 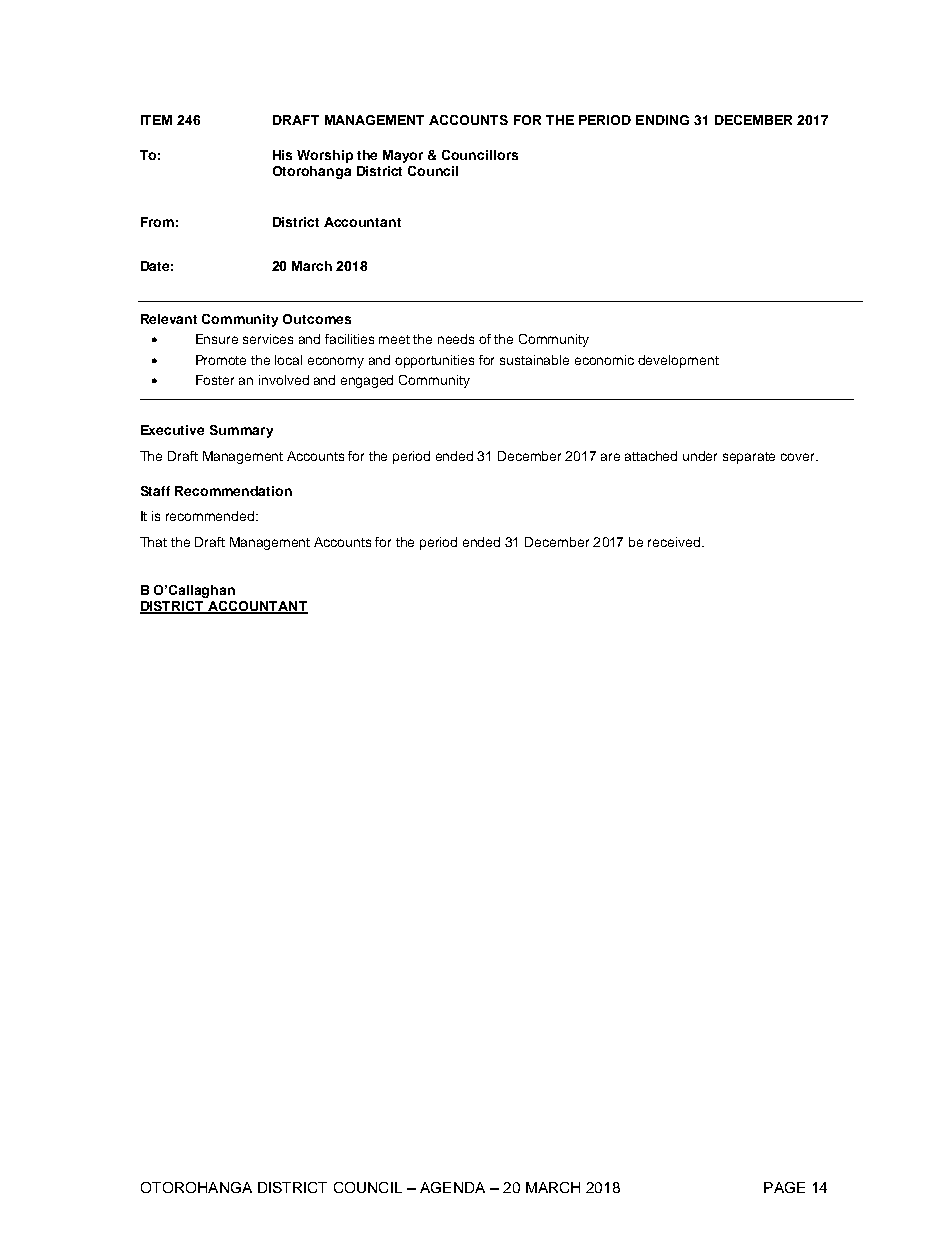 What do you see at coordinates (403, 156) in the image?
I see `Mayor` at bounding box center [403, 156].
